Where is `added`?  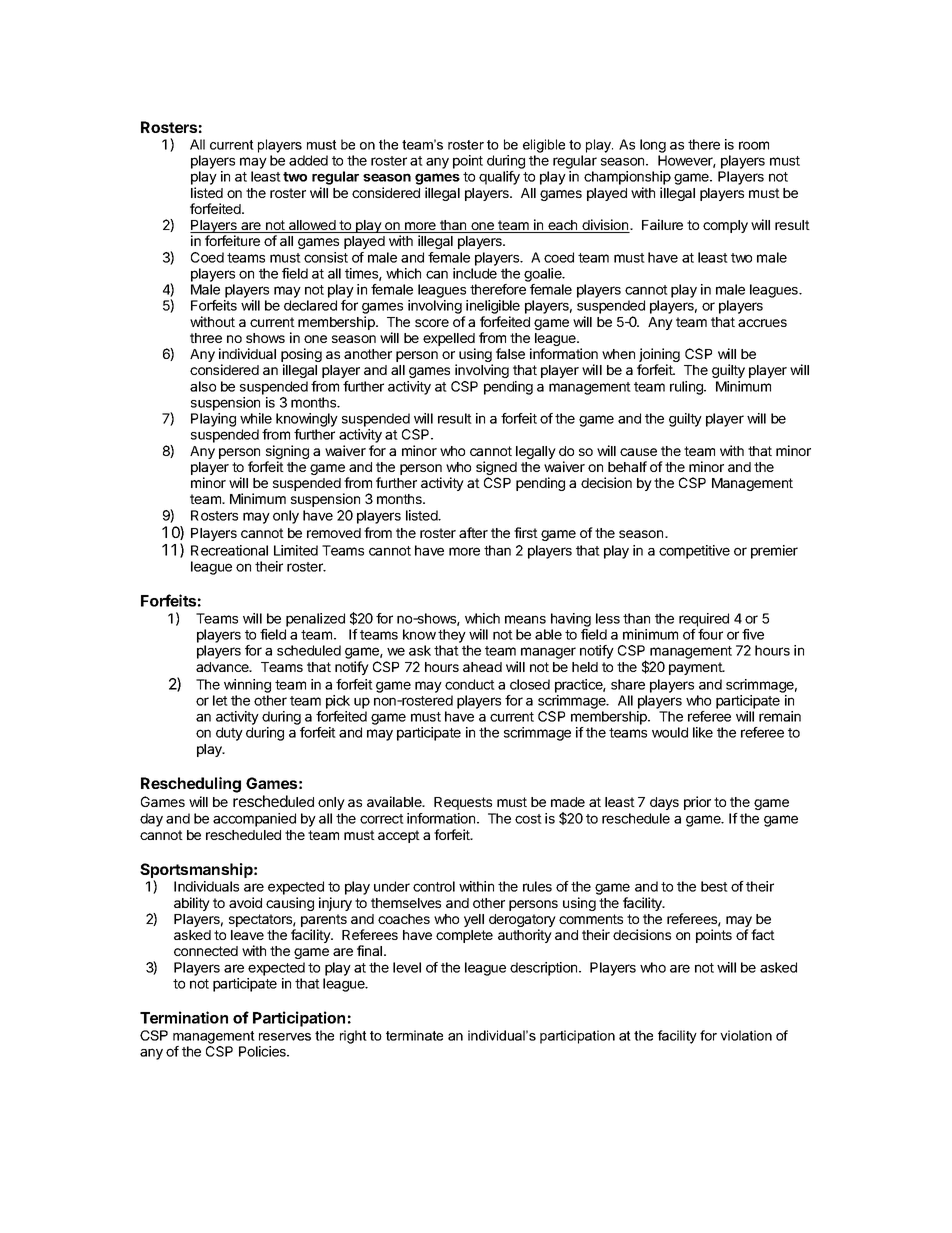 added is located at coordinates (308, 160).
